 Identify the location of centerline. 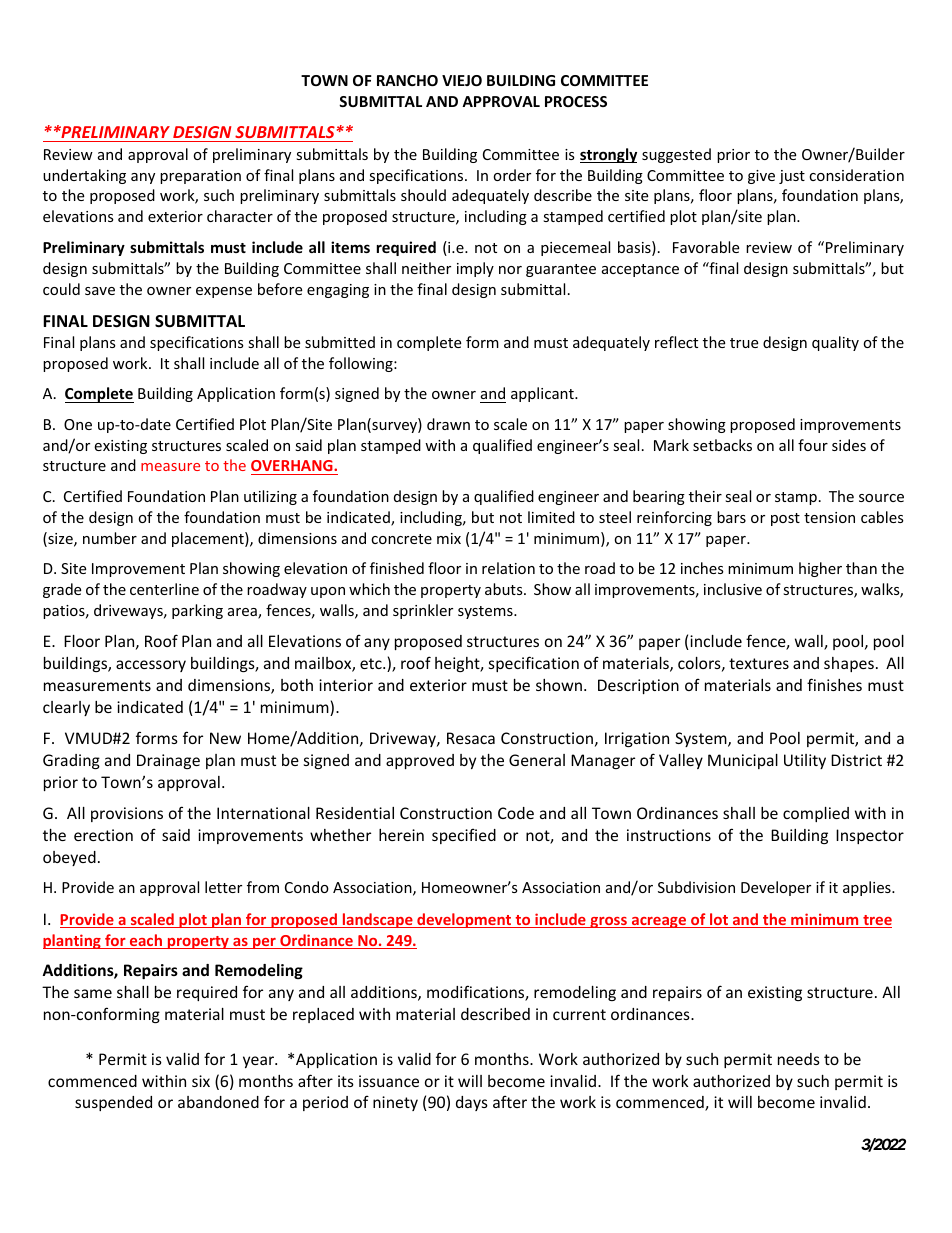
(164, 589).
